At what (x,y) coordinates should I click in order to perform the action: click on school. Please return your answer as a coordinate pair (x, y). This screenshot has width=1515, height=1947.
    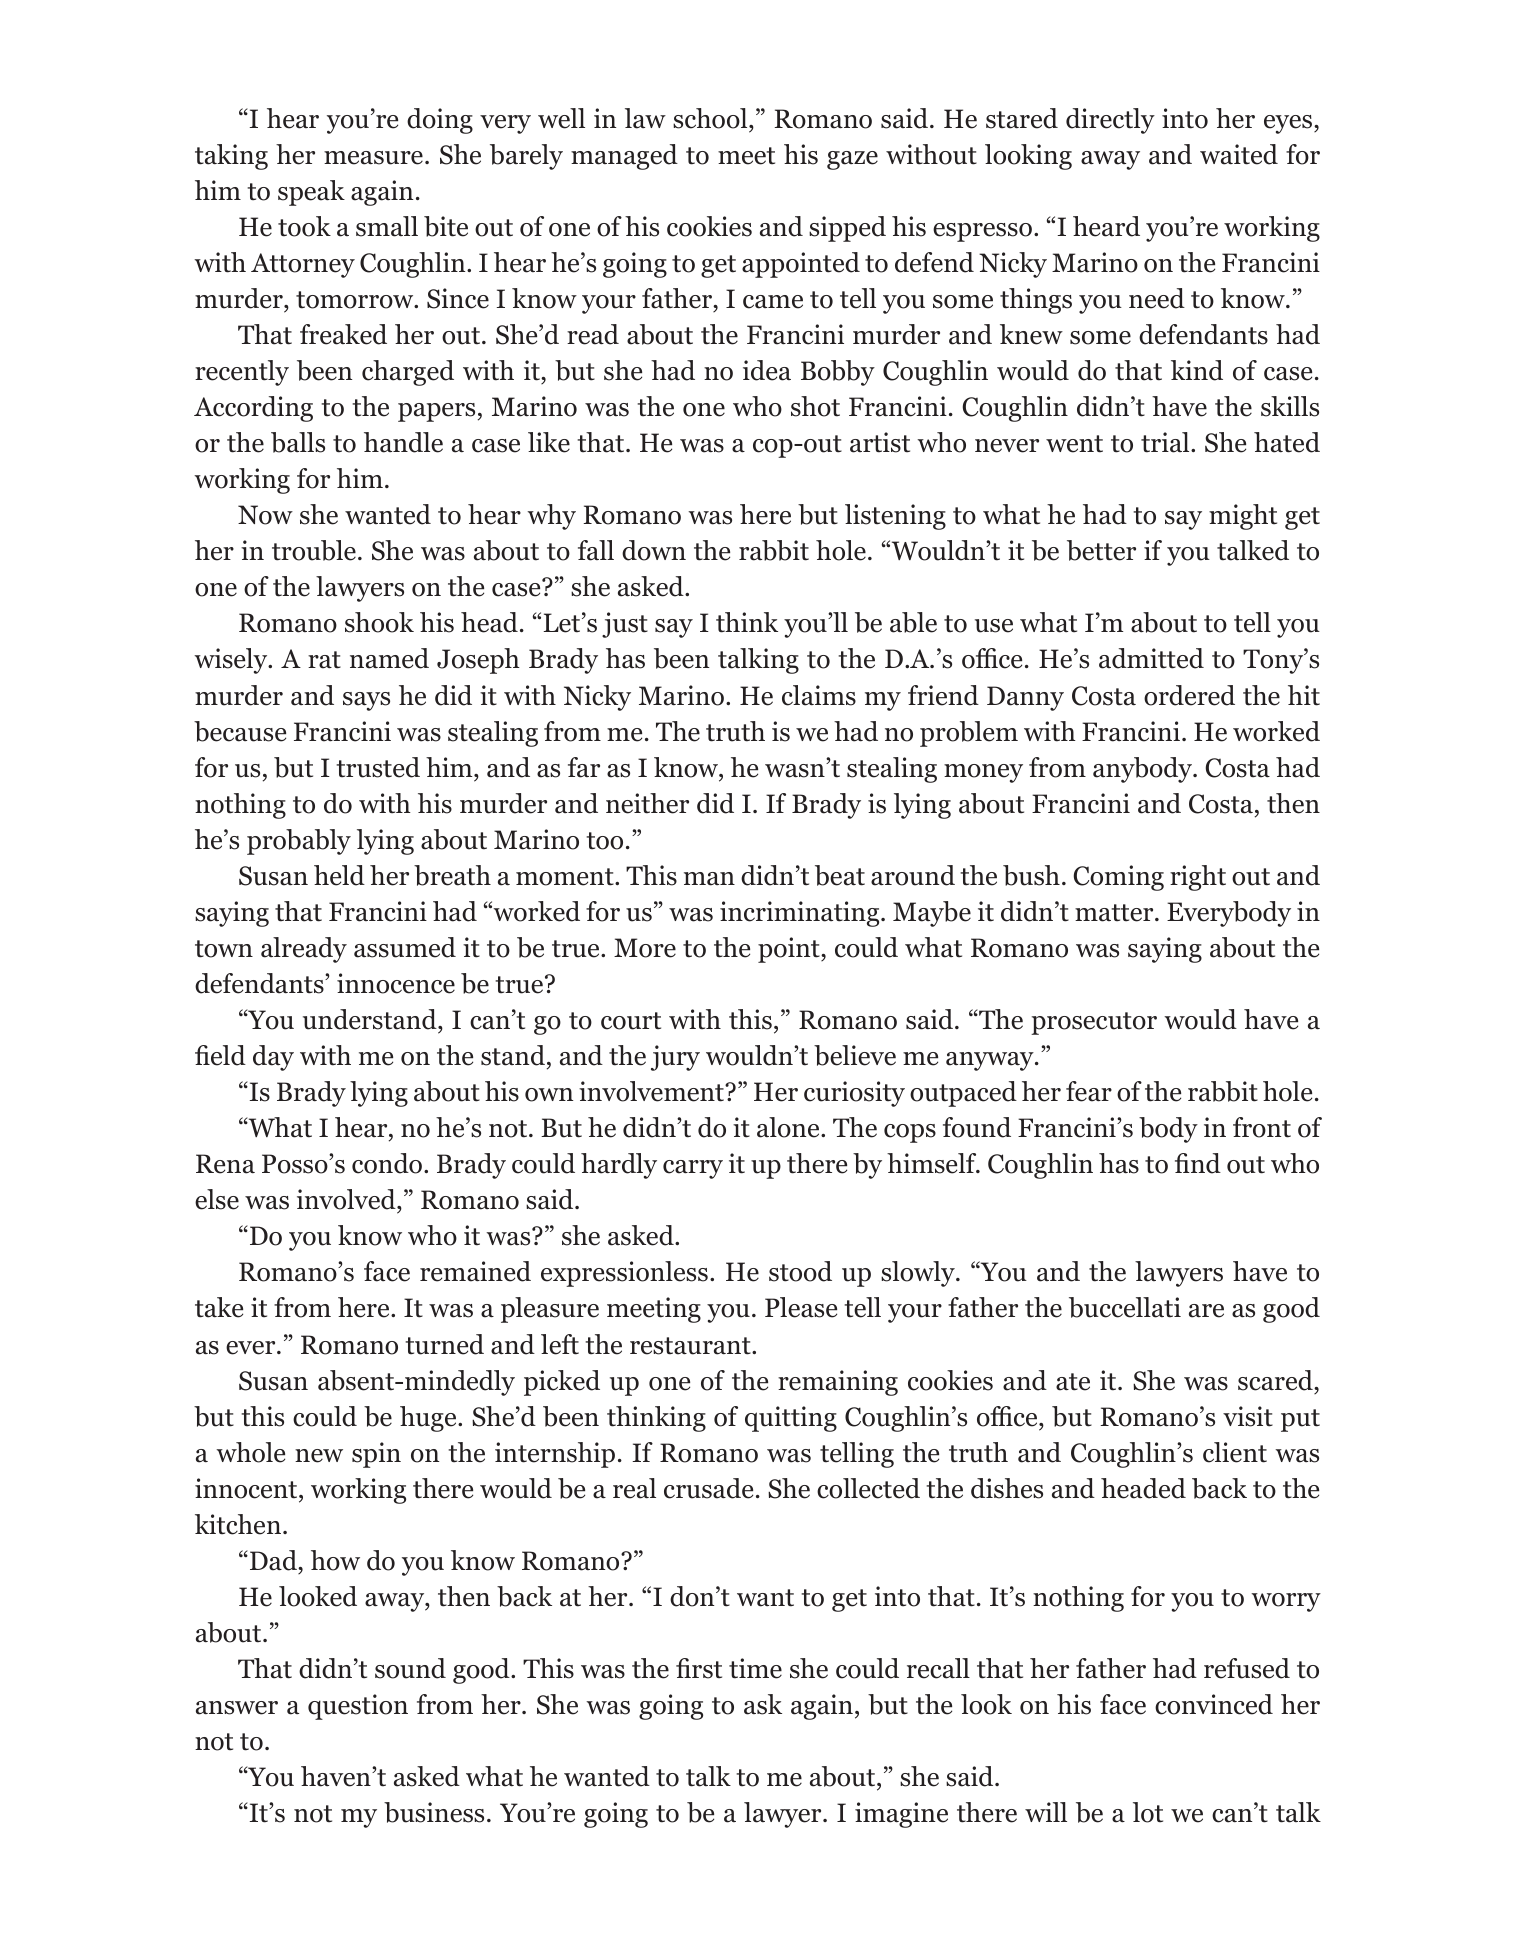
    Looking at the image, I should click on (711, 118).
